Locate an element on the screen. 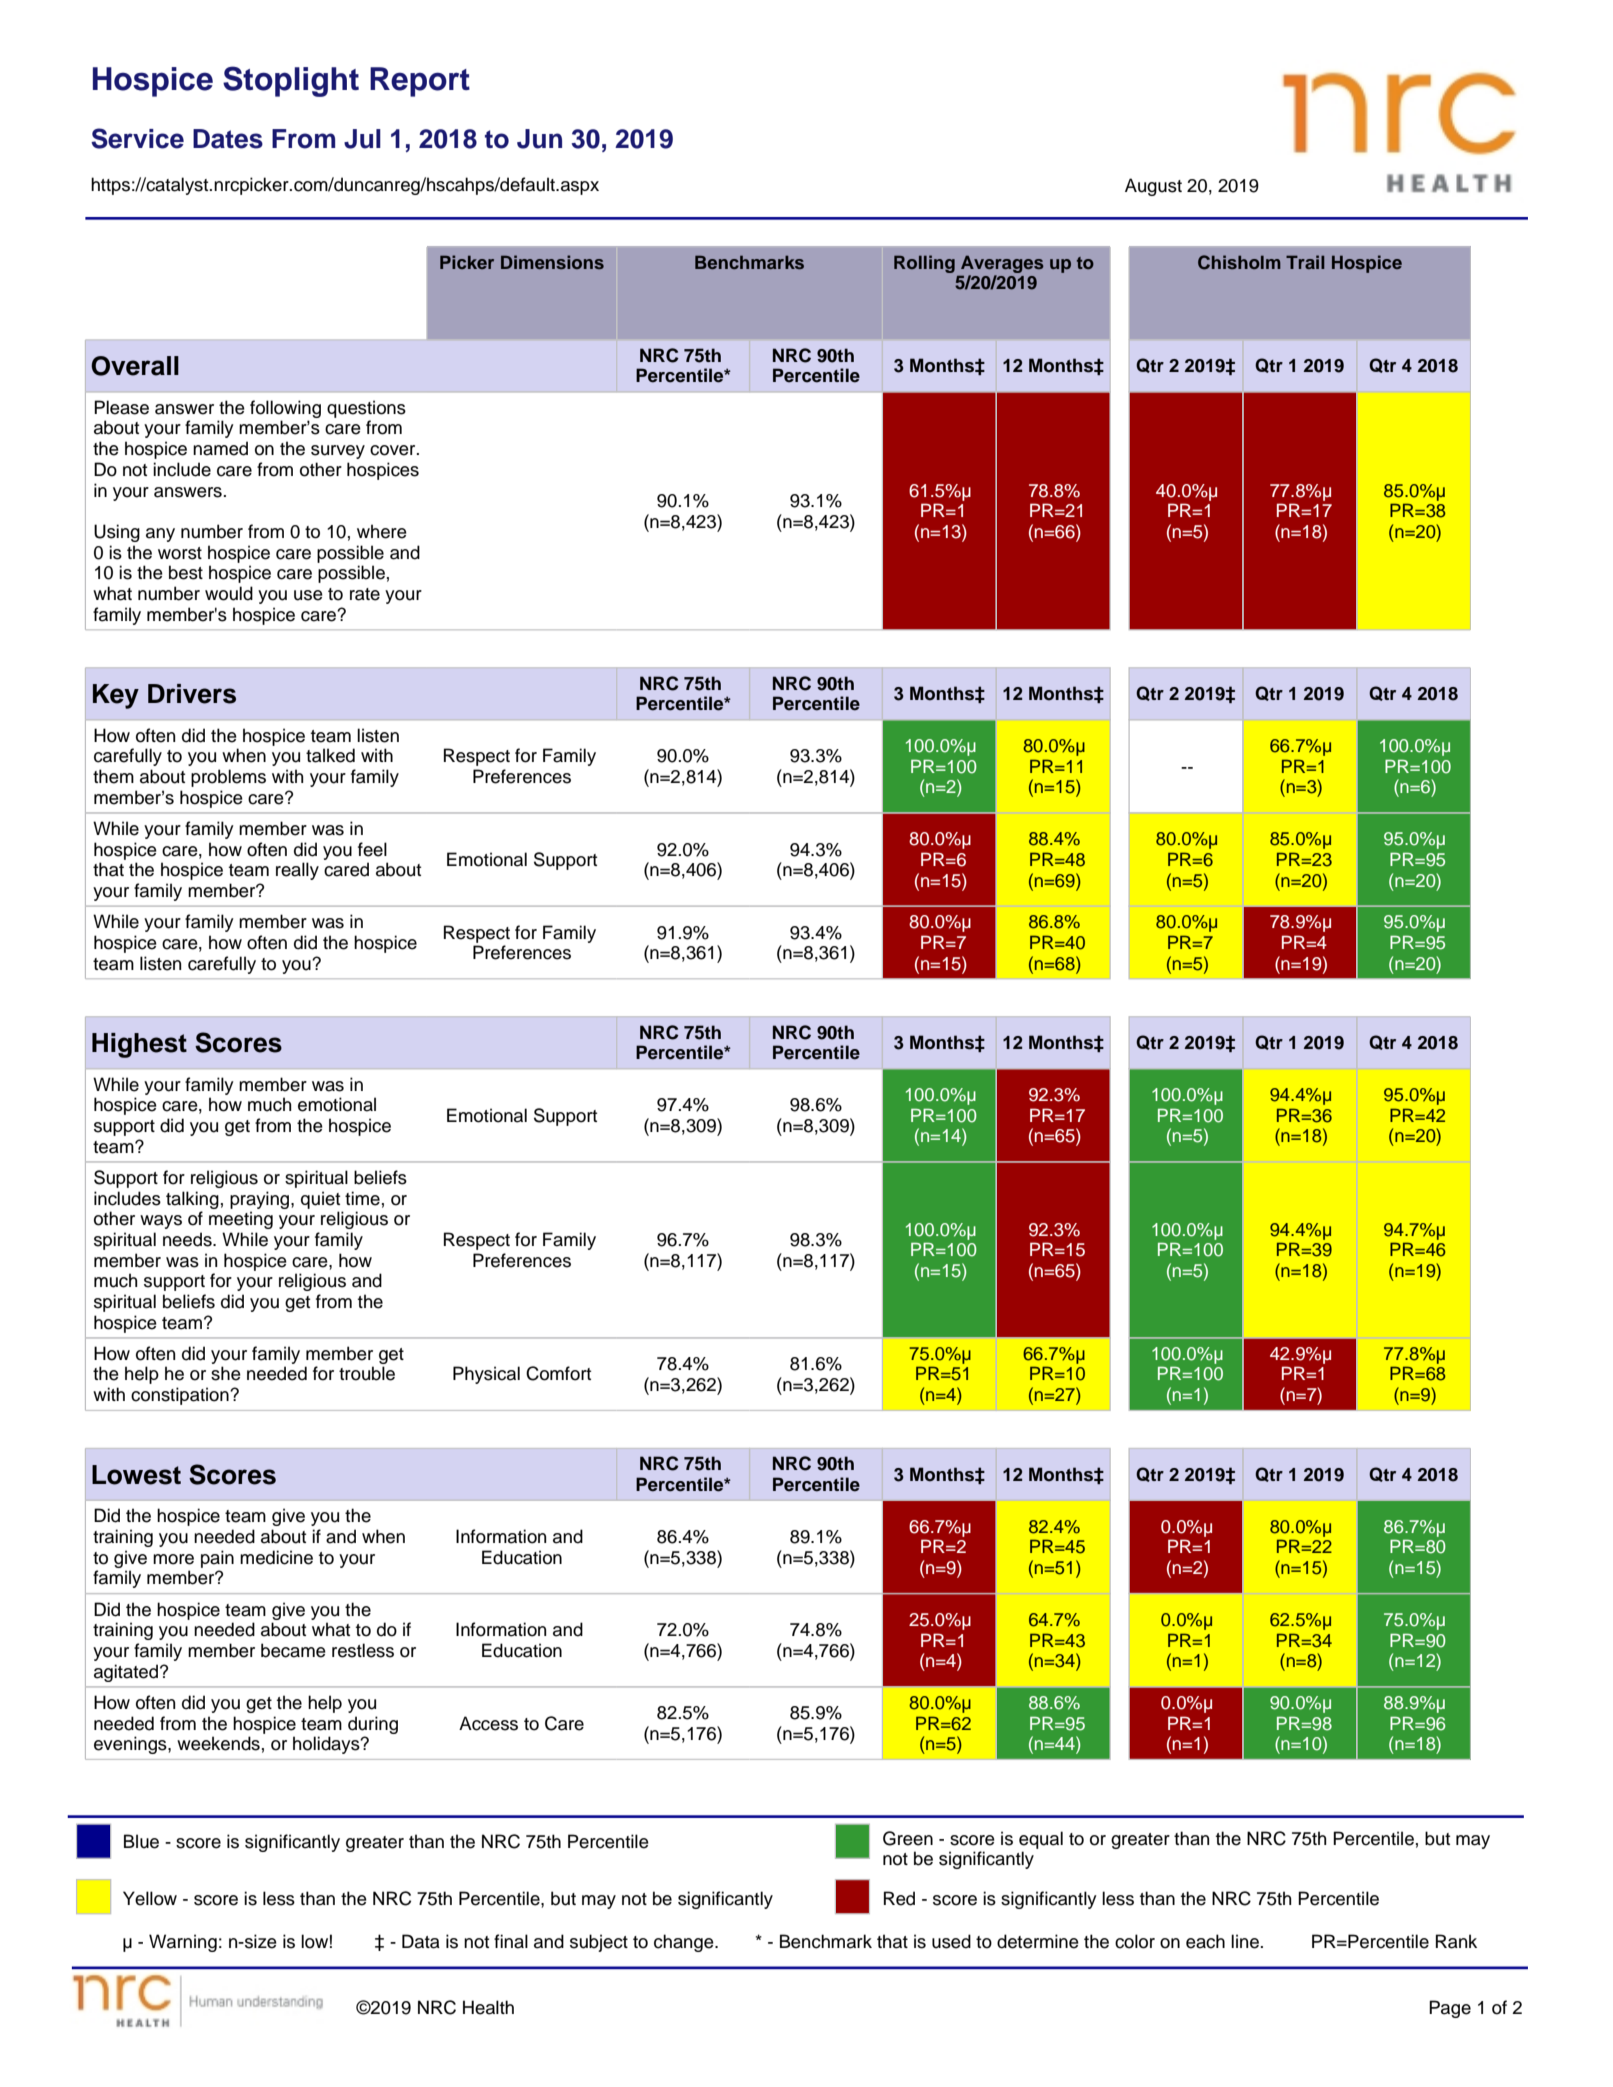 The image size is (1613, 2087). time is located at coordinates (362, 1198).
